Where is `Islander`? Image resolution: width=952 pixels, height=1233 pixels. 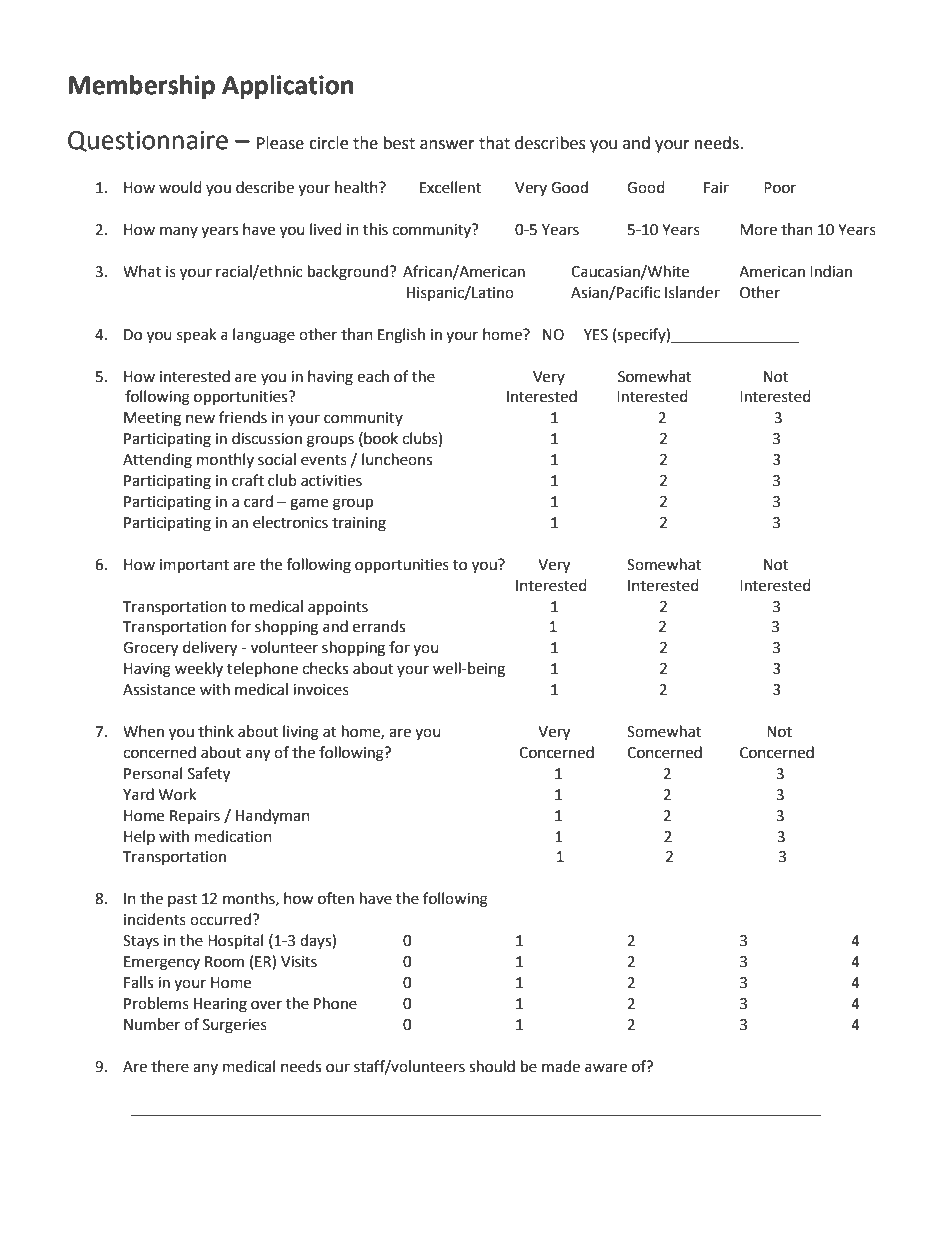
Islander is located at coordinates (692, 292).
